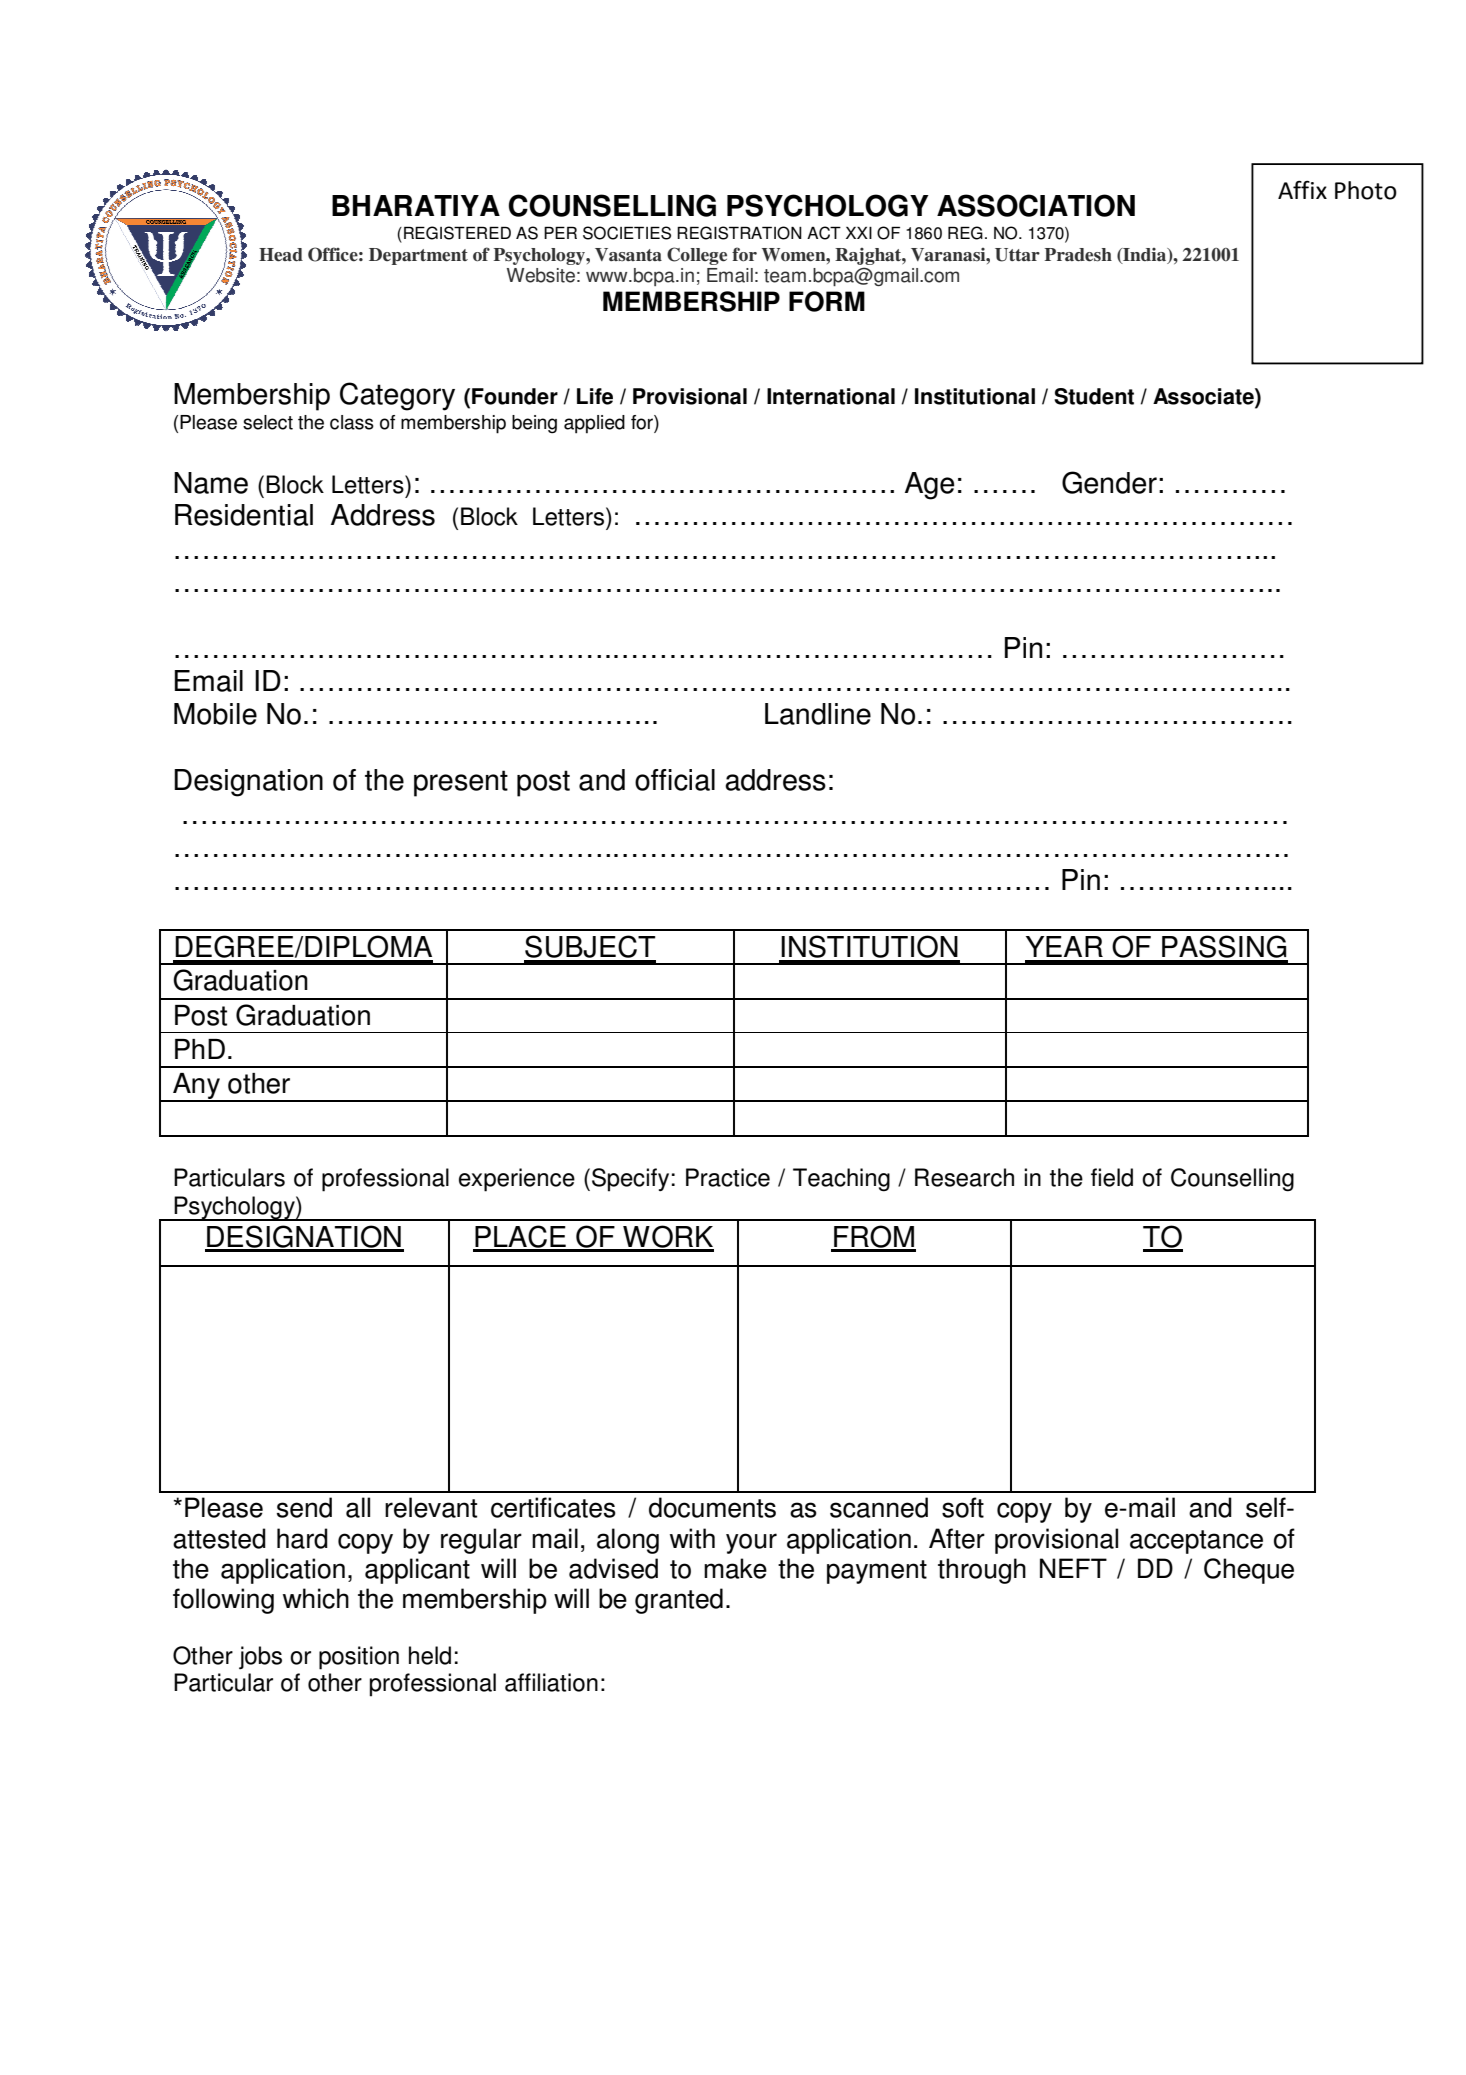 The height and width of the screenshot is (2075, 1466). What do you see at coordinates (1249, 1571) in the screenshot?
I see `Cheque` at bounding box center [1249, 1571].
